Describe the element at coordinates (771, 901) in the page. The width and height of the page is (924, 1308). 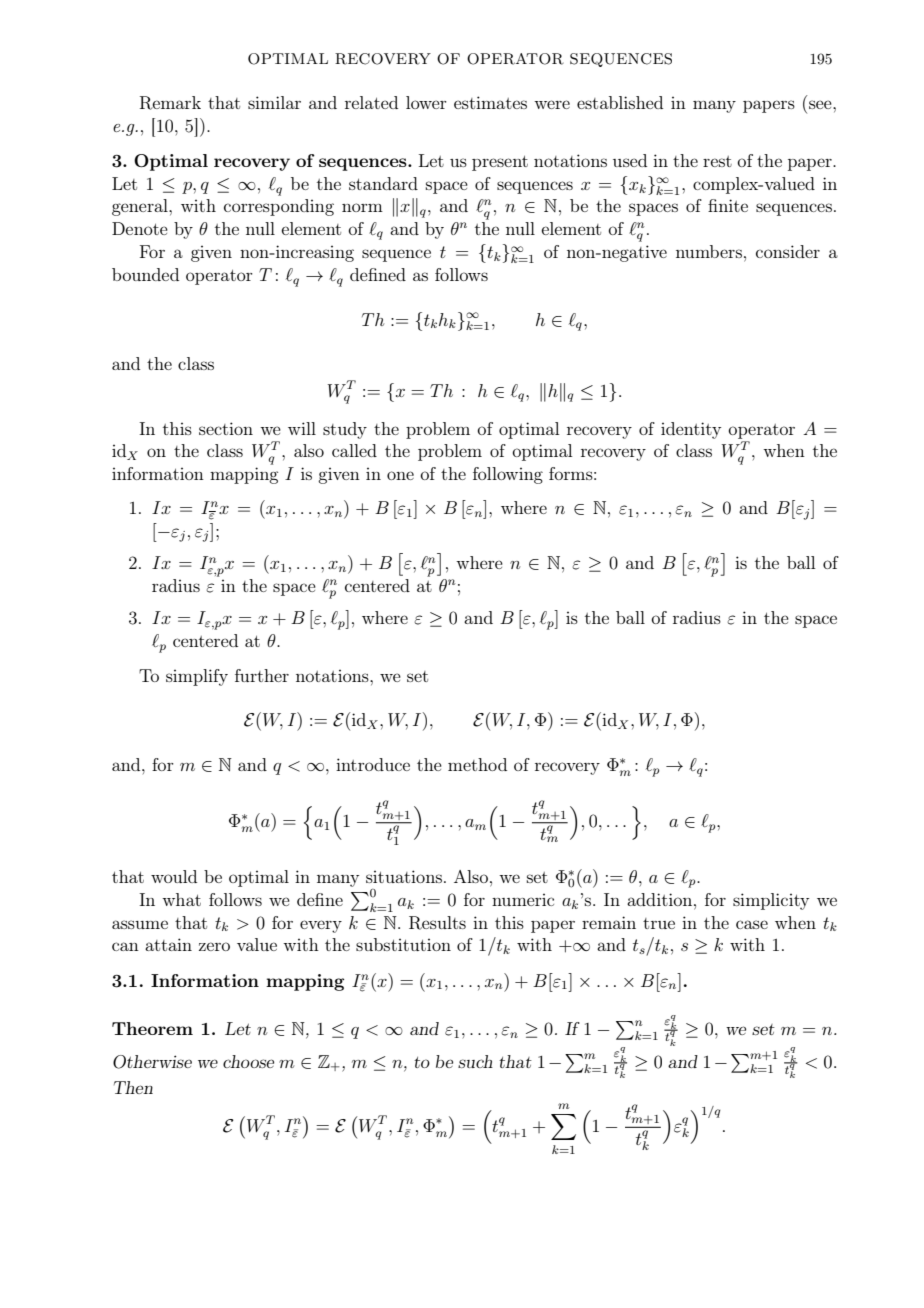
I see `simplicity` at that location.
